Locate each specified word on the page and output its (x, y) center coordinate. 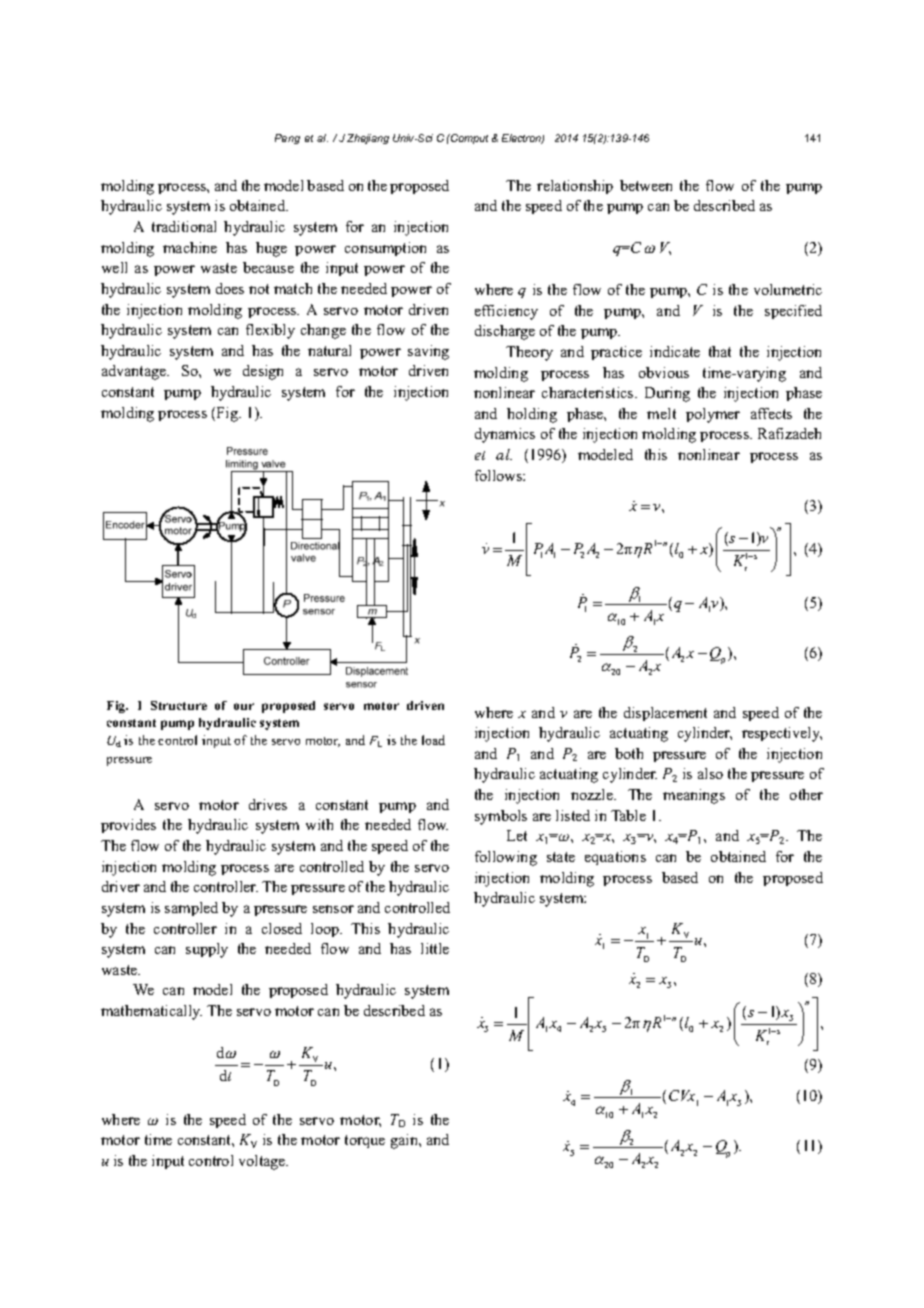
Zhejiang (368, 139)
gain (406, 1141)
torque (365, 1141)
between (646, 185)
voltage (263, 1162)
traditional (184, 226)
